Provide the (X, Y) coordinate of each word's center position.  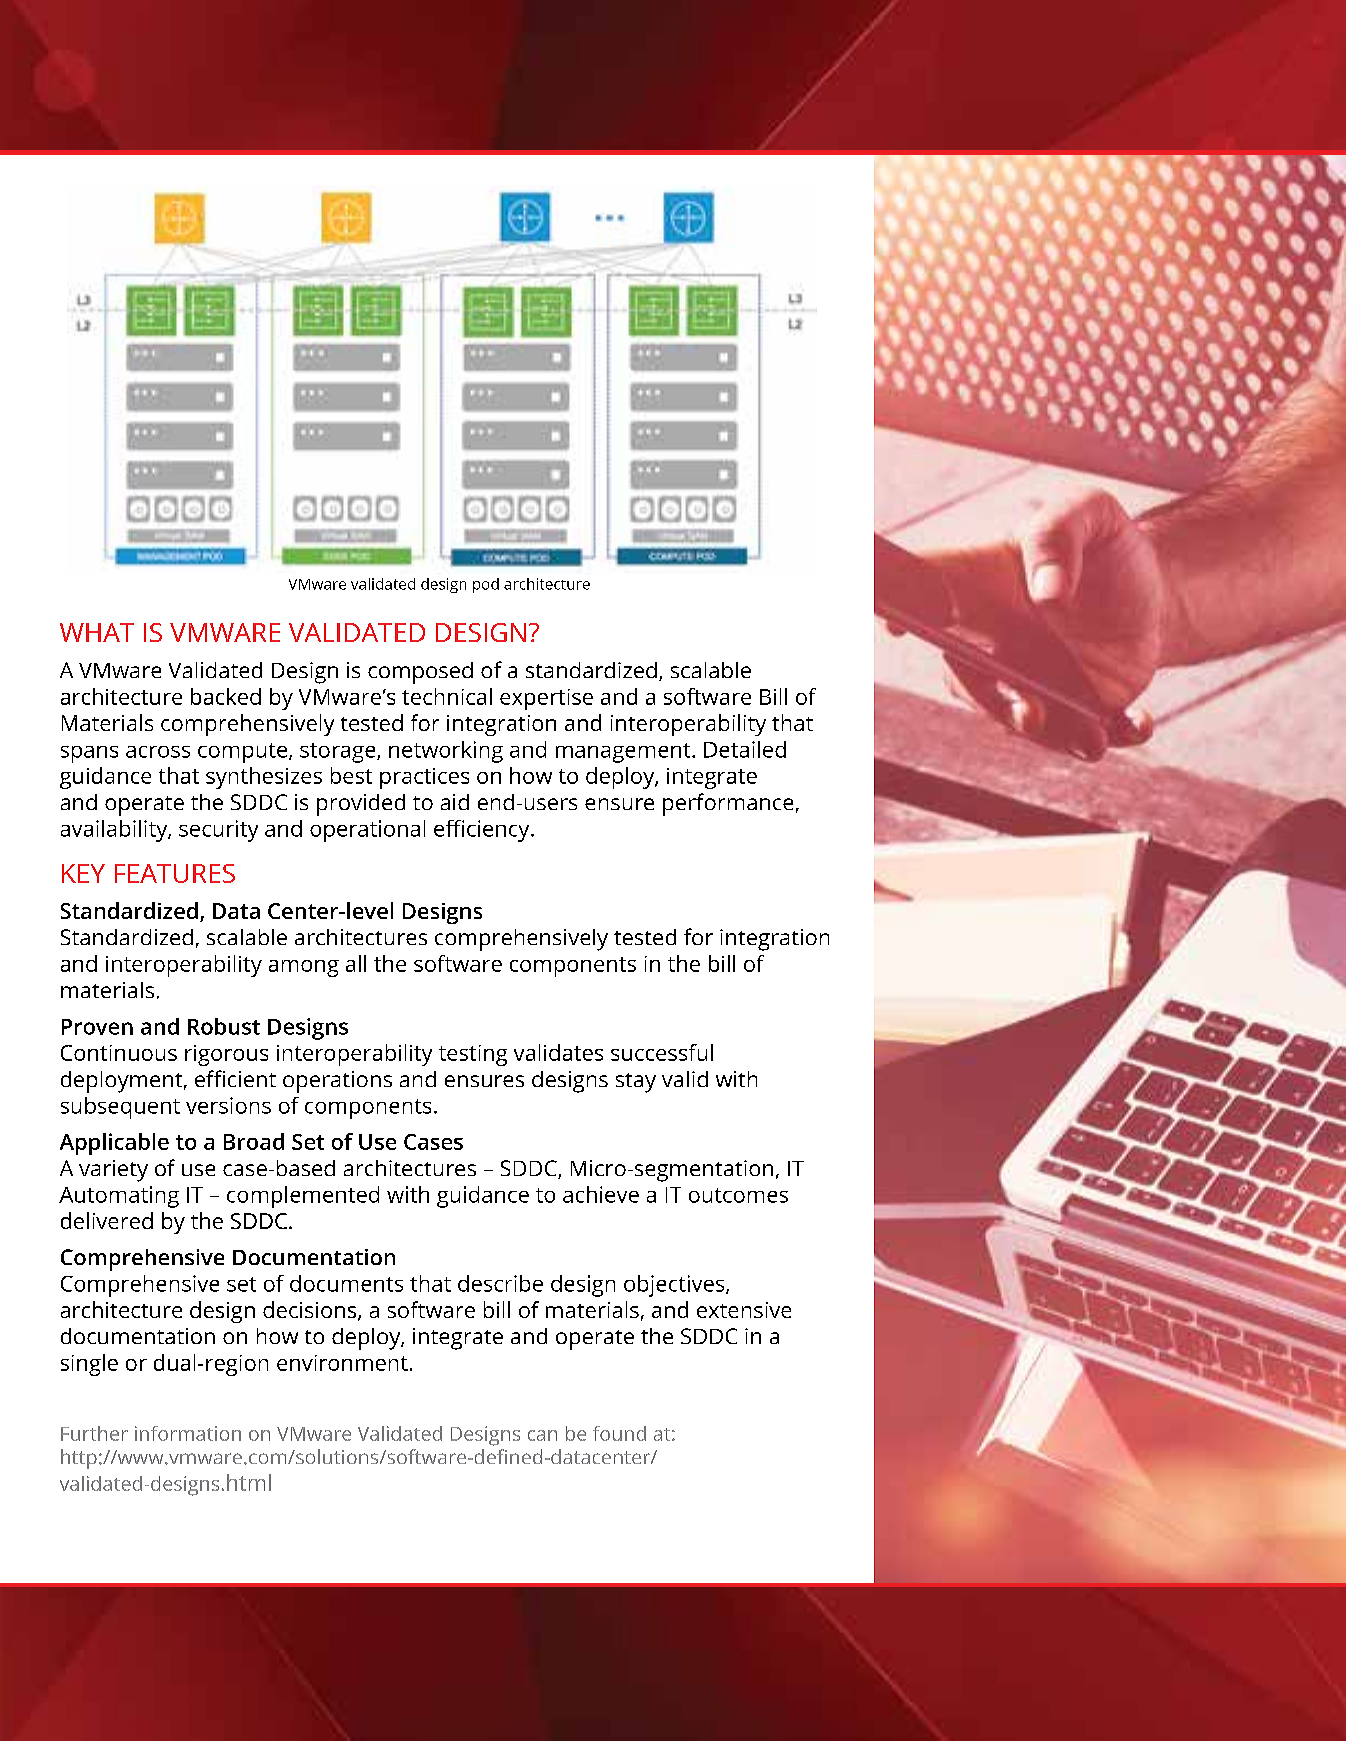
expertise (546, 699)
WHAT (97, 632)
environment (342, 1363)
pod (486, 585)
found (619, 1433)
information (188, 1433)
